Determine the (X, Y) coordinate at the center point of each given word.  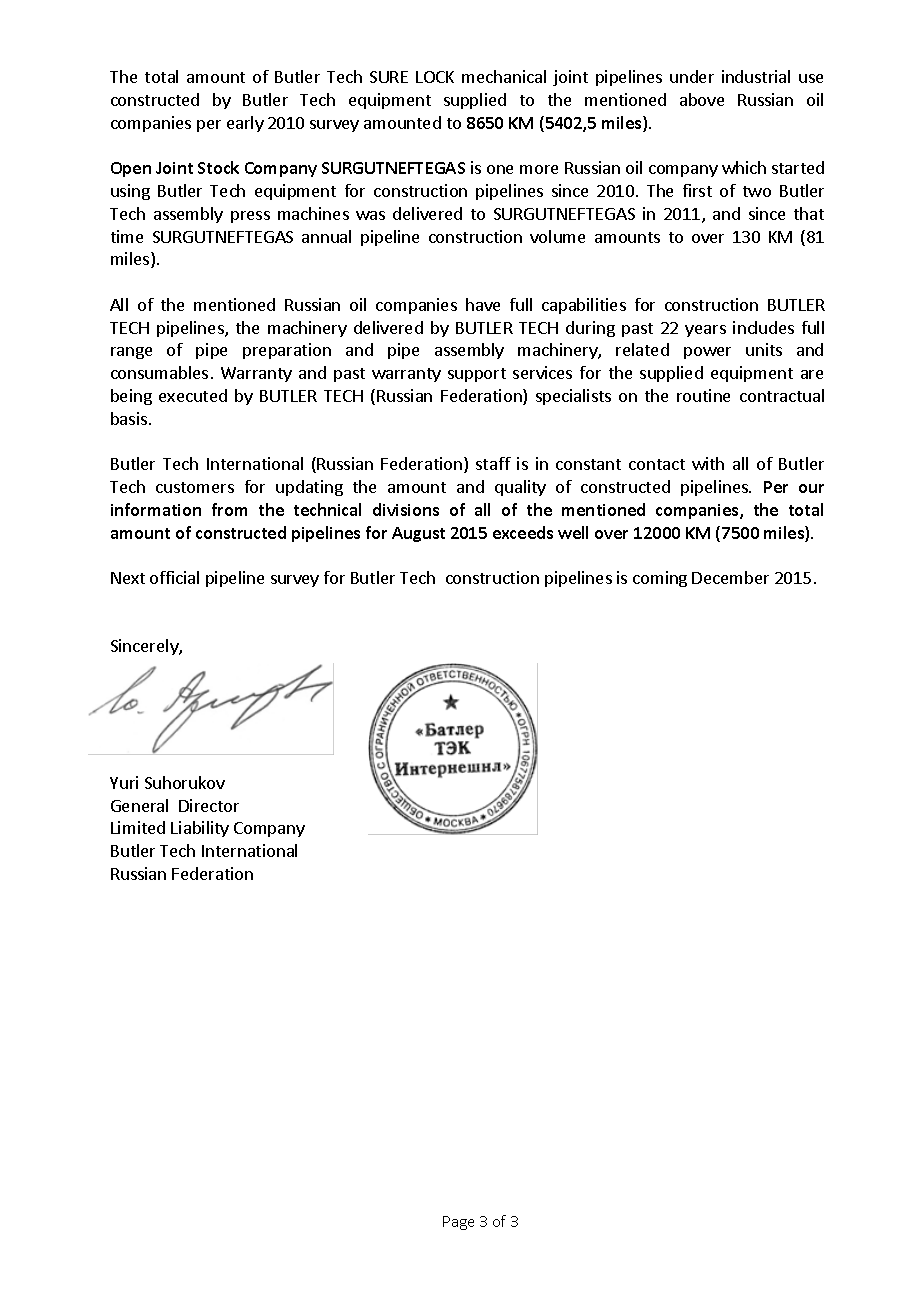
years (705, 331)
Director (209, 805)
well (573, 532)
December (730, 577)
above (702, 99)
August (418, 534)
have (483, 304)
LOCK (435, 77)
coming (660, 579)
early (245, 124)
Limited (138, 827)
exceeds (523, 532)
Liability (200, 829)
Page (458, 1223)
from (229, 509)
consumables (159, 372)
